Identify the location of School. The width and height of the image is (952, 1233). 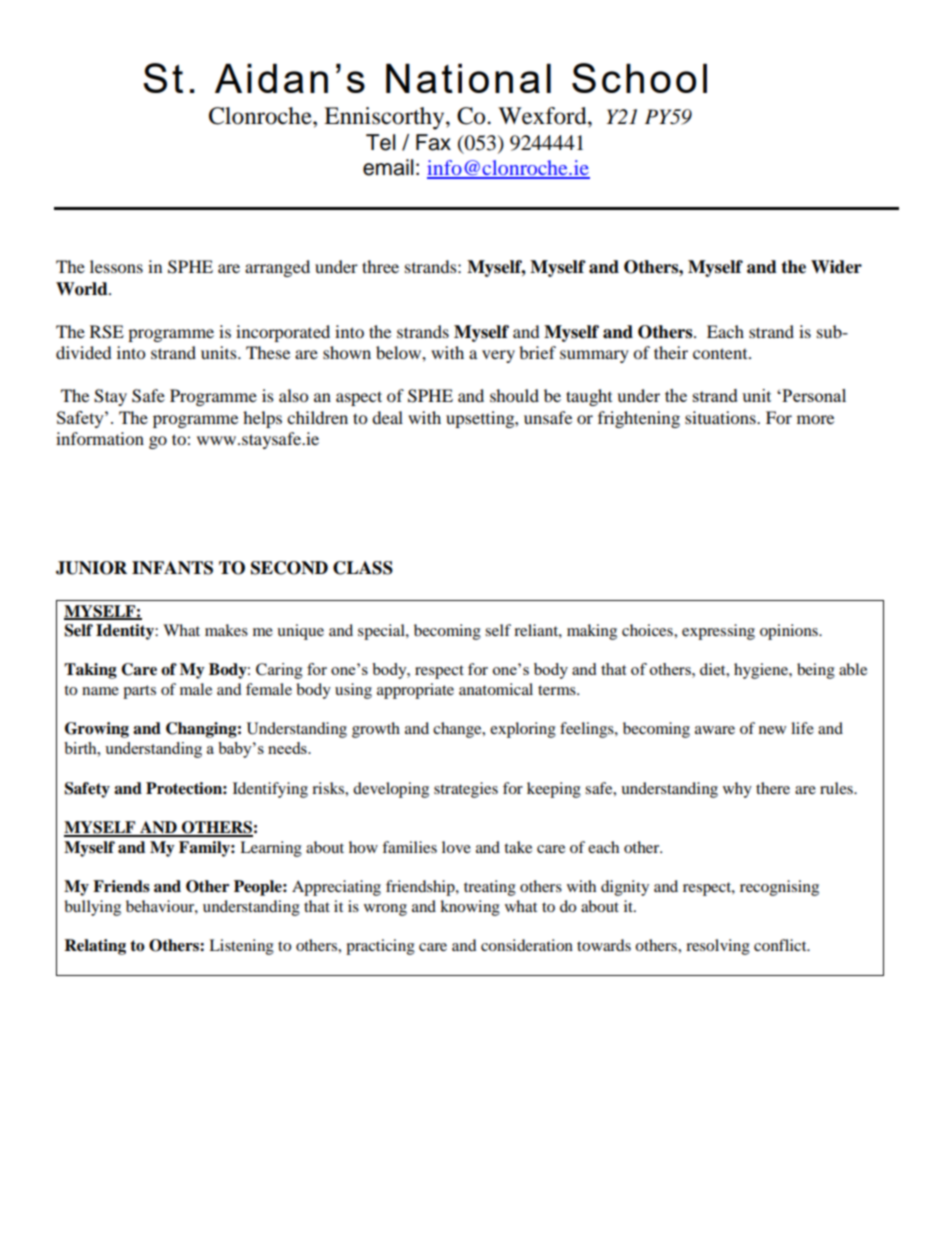
(639, 78).
